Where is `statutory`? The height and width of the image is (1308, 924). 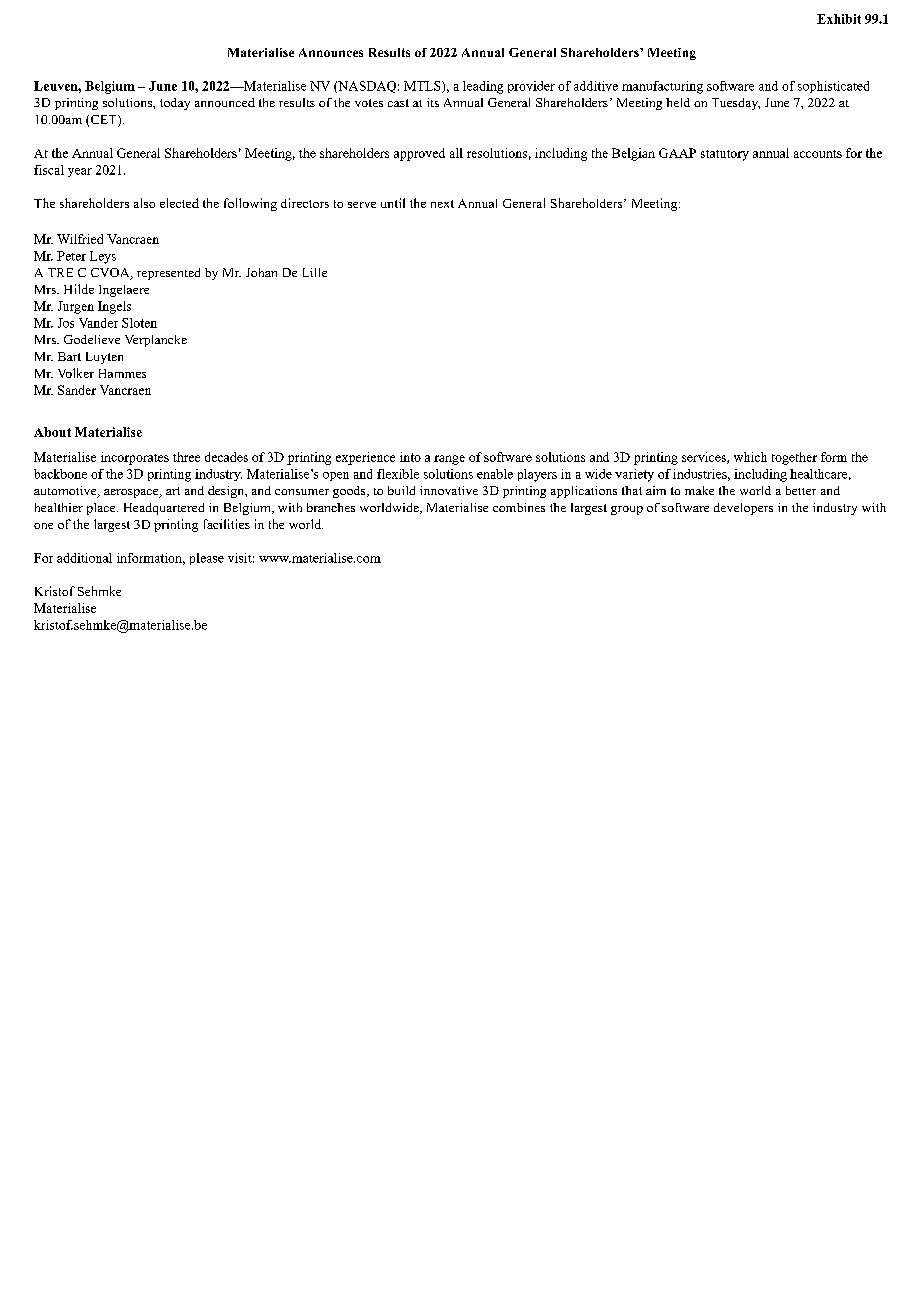 statutory is located at coordinates (725, 155).
